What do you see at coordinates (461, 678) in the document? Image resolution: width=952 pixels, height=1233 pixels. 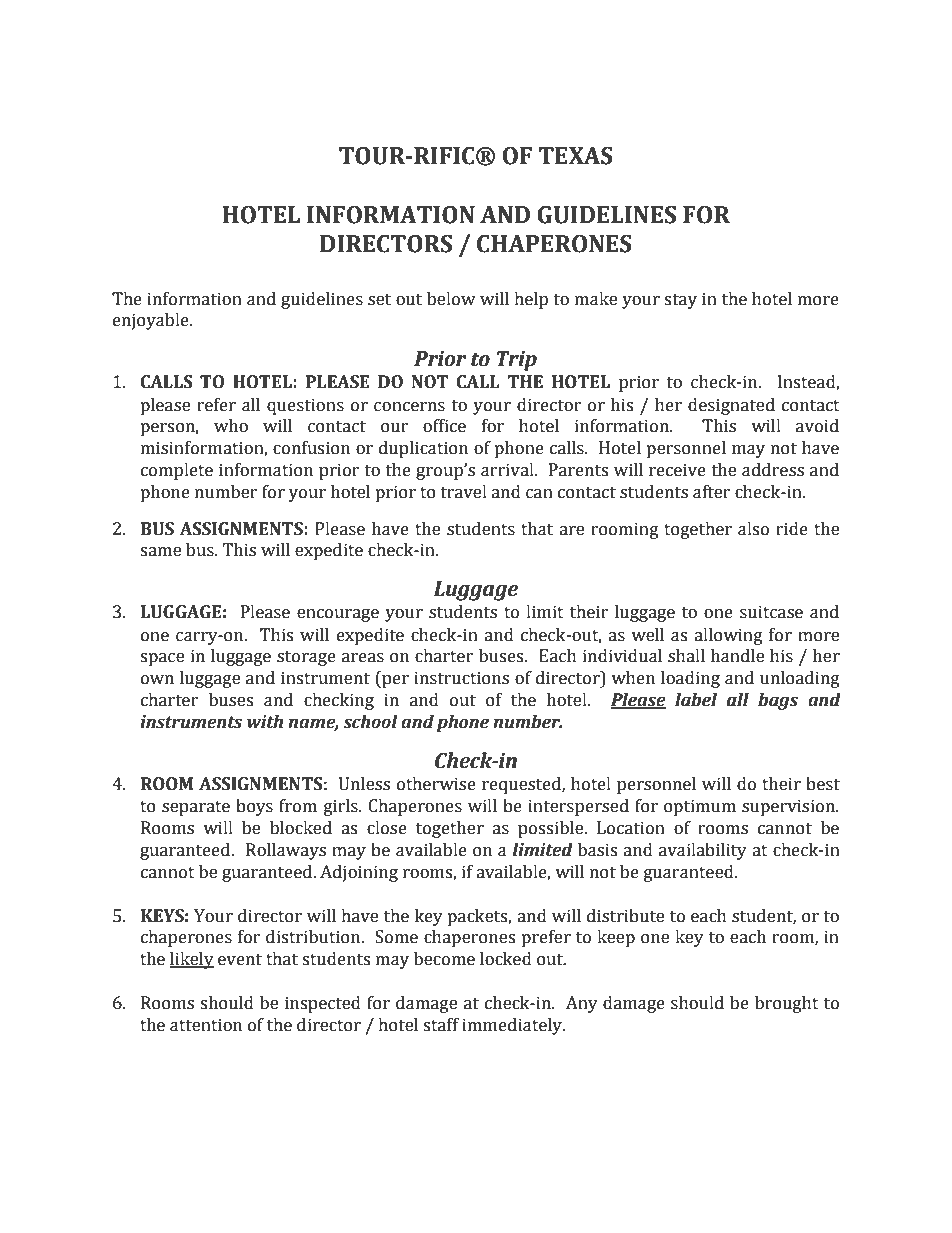 I see `instructions` at bounding box center [461, 678].
